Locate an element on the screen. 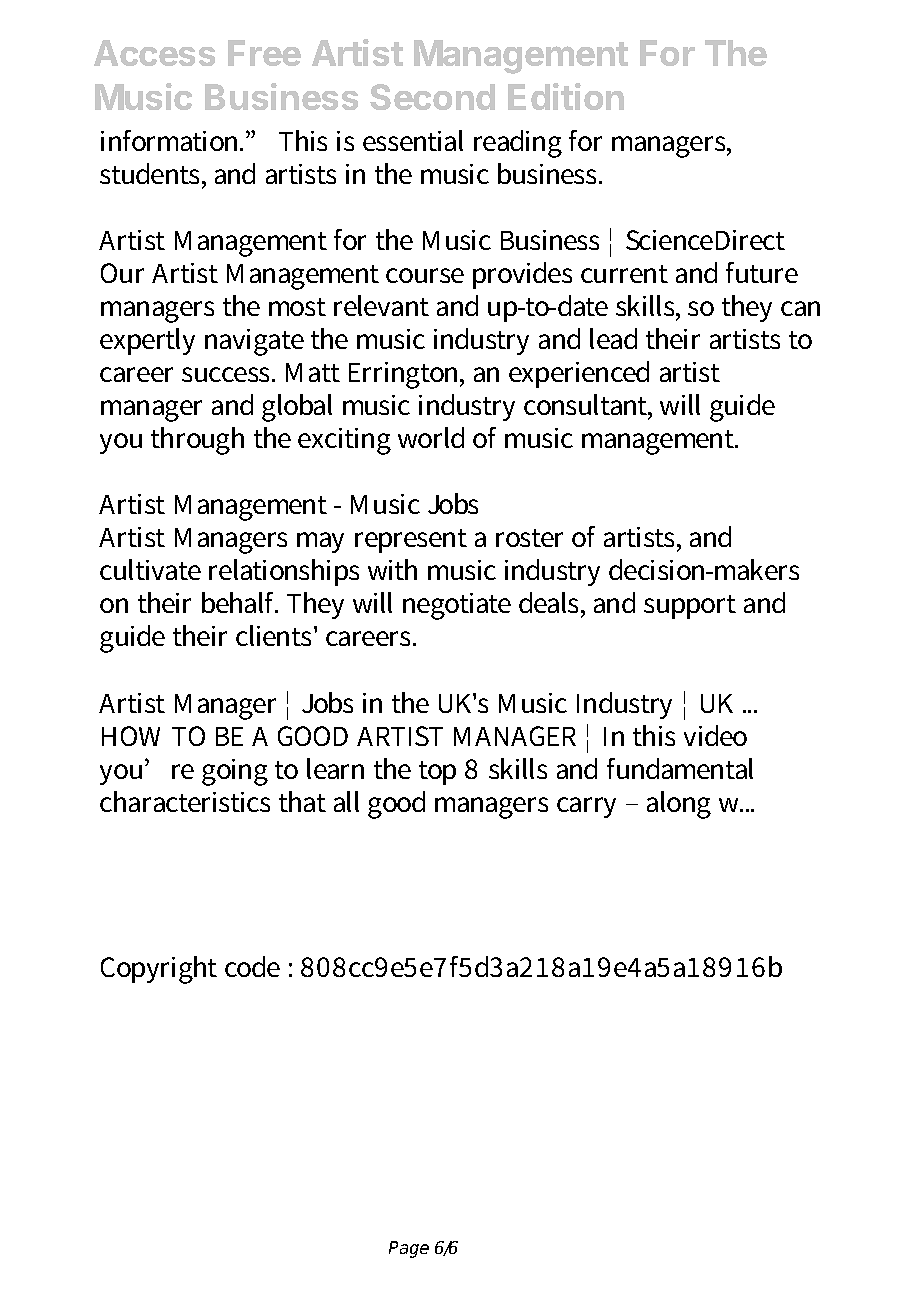 Image resolution: width=924 pixels, height=1311 pixels. Edition is located at coordinates (566, 96).
